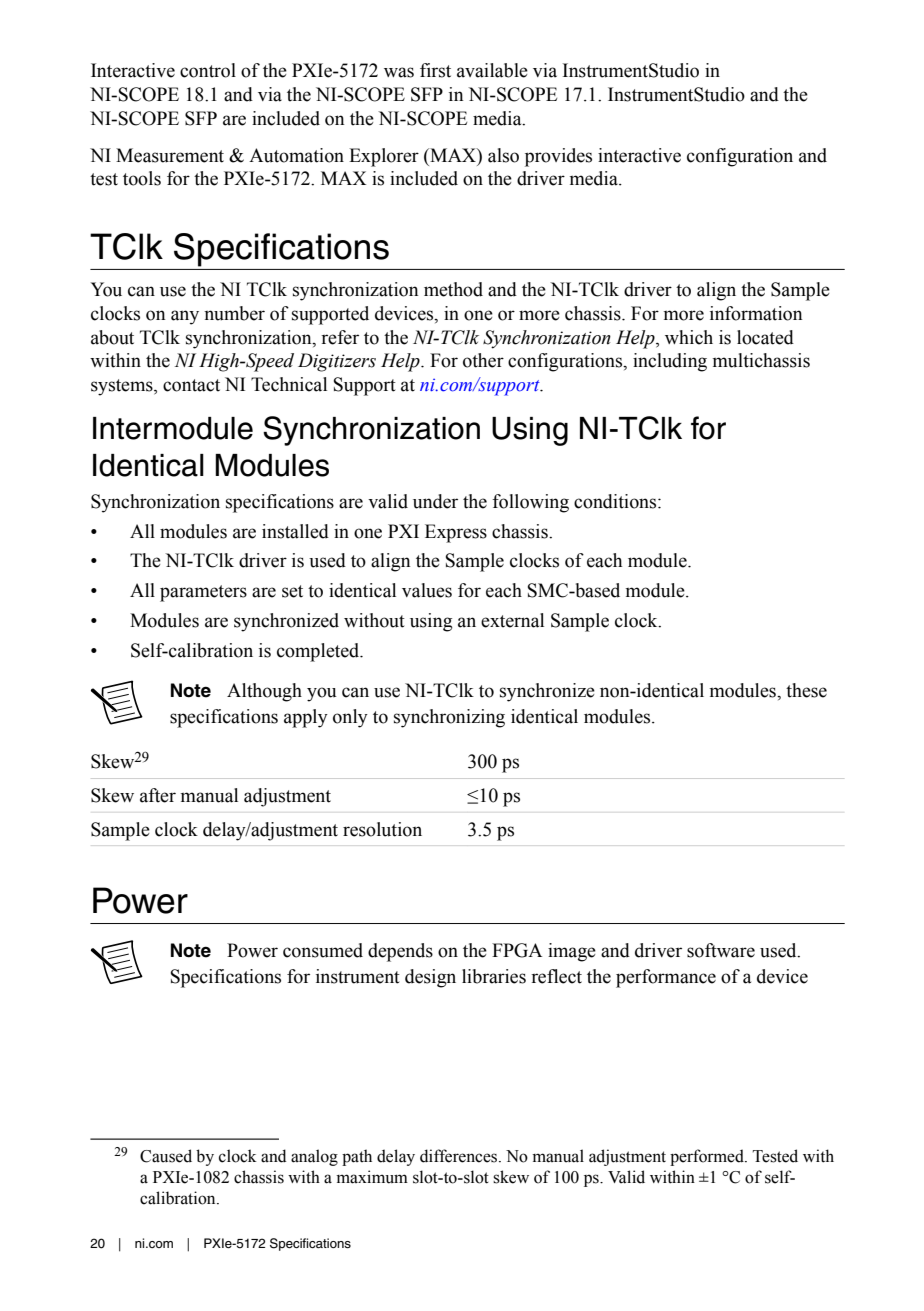 The width and height of the document is (924, 1311). I want to click on parameters, so click(203, 593).
